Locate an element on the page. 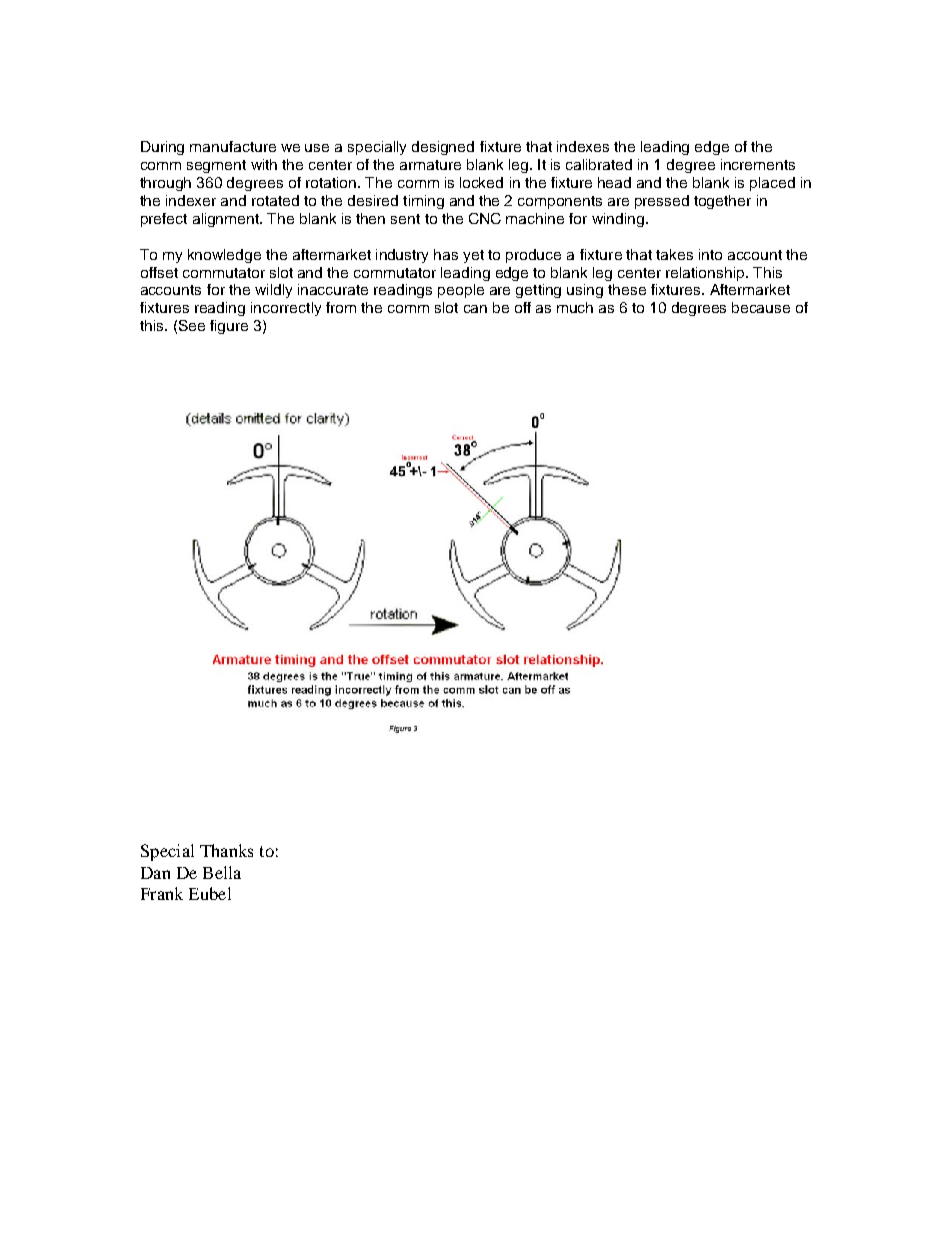  Thanks is located at coordinates (226, 850).
